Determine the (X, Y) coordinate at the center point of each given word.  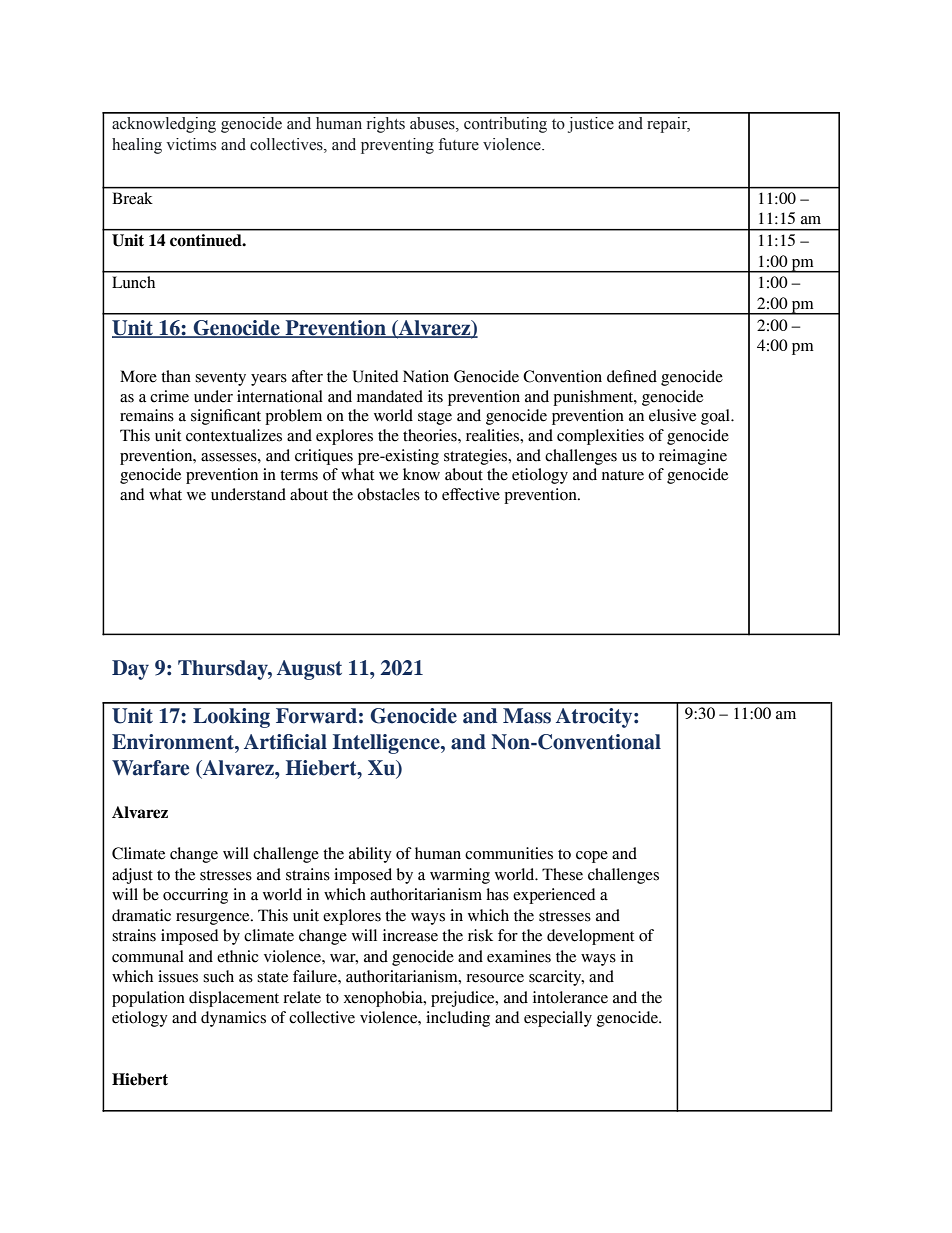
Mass (527, 716)
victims (191, 144)
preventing (397, 146)
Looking (231, 718)
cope (592, 857)
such (218, 976)
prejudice (464, 999)
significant (226, 417)
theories (431, 435)
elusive (672, 415)
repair (668, 125)
